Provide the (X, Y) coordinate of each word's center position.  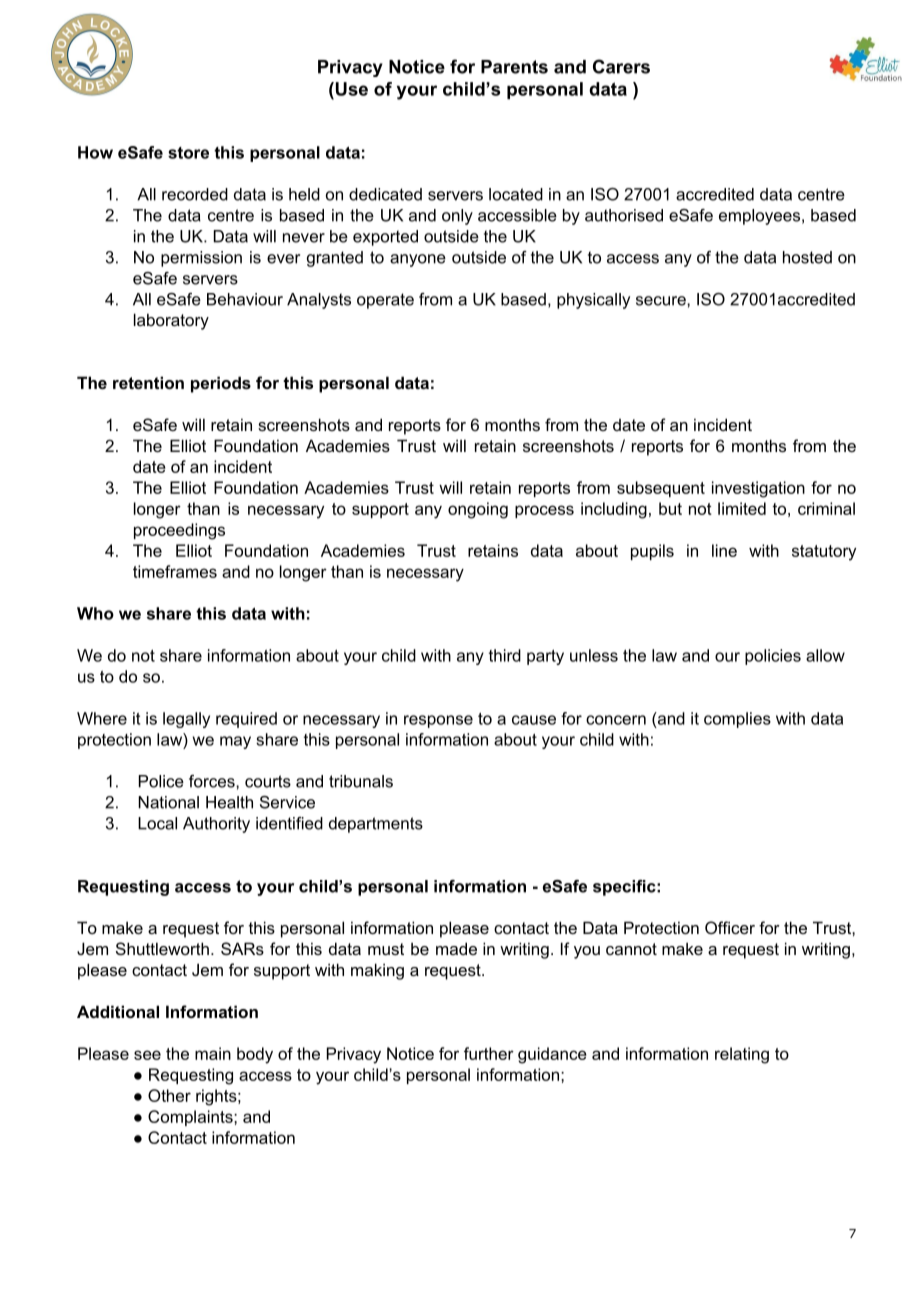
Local (157, 823)
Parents (514, 67)
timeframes (175, 571)
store (188, 153)
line (724, 550)
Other (169, 1095)
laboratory (171, 321)
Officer (730, 927)
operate (385, 301)
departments (376, 825)
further (489, 1053)
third (505, 655)
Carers (621, 66)
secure (662, 301)
